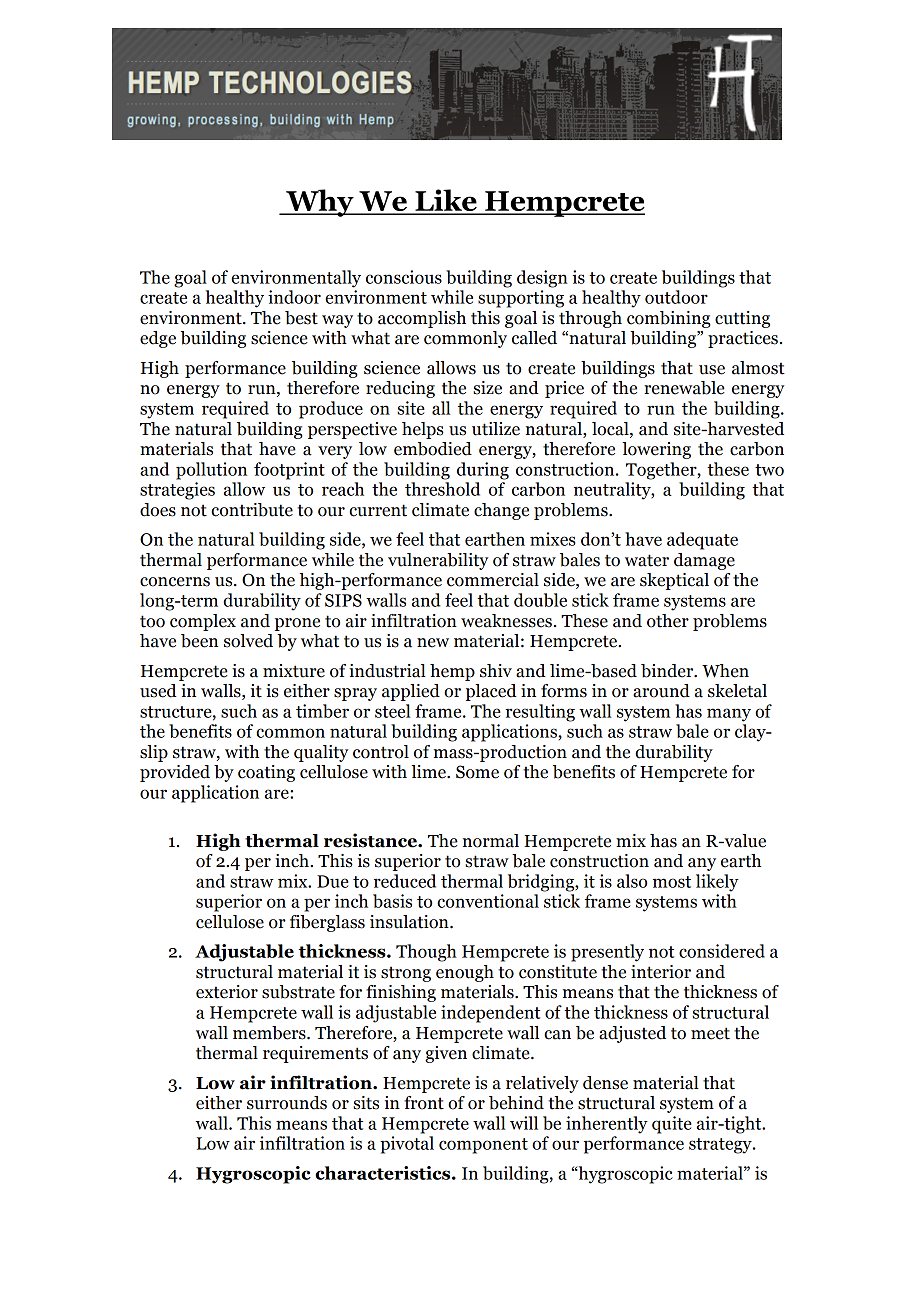 This screenshot has width=924, height=1308. I want to click on coating, so click(266, 773).
